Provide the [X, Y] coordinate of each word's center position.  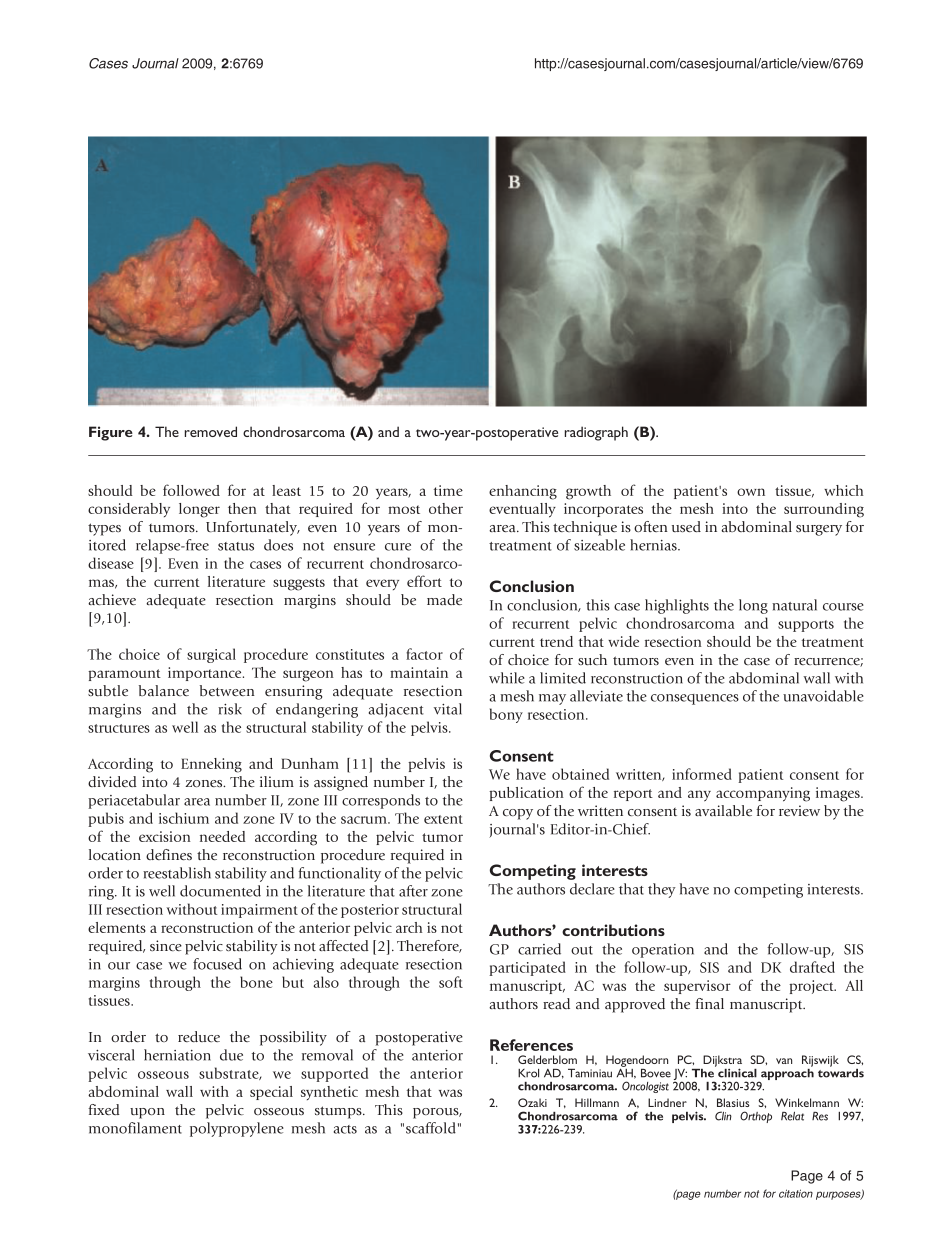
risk [230, 709]
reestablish [177, 873]
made [444, 599]
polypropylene [237, 1129]
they [662, 890]
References [531, 1045]
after [413, 891]
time [448, 490]
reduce [199, 1036]
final [709, 1003]
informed [702, 774]
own [751, 492]
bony [506, 715]
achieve [112, 599]
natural [794, 605]
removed [211, 431]
